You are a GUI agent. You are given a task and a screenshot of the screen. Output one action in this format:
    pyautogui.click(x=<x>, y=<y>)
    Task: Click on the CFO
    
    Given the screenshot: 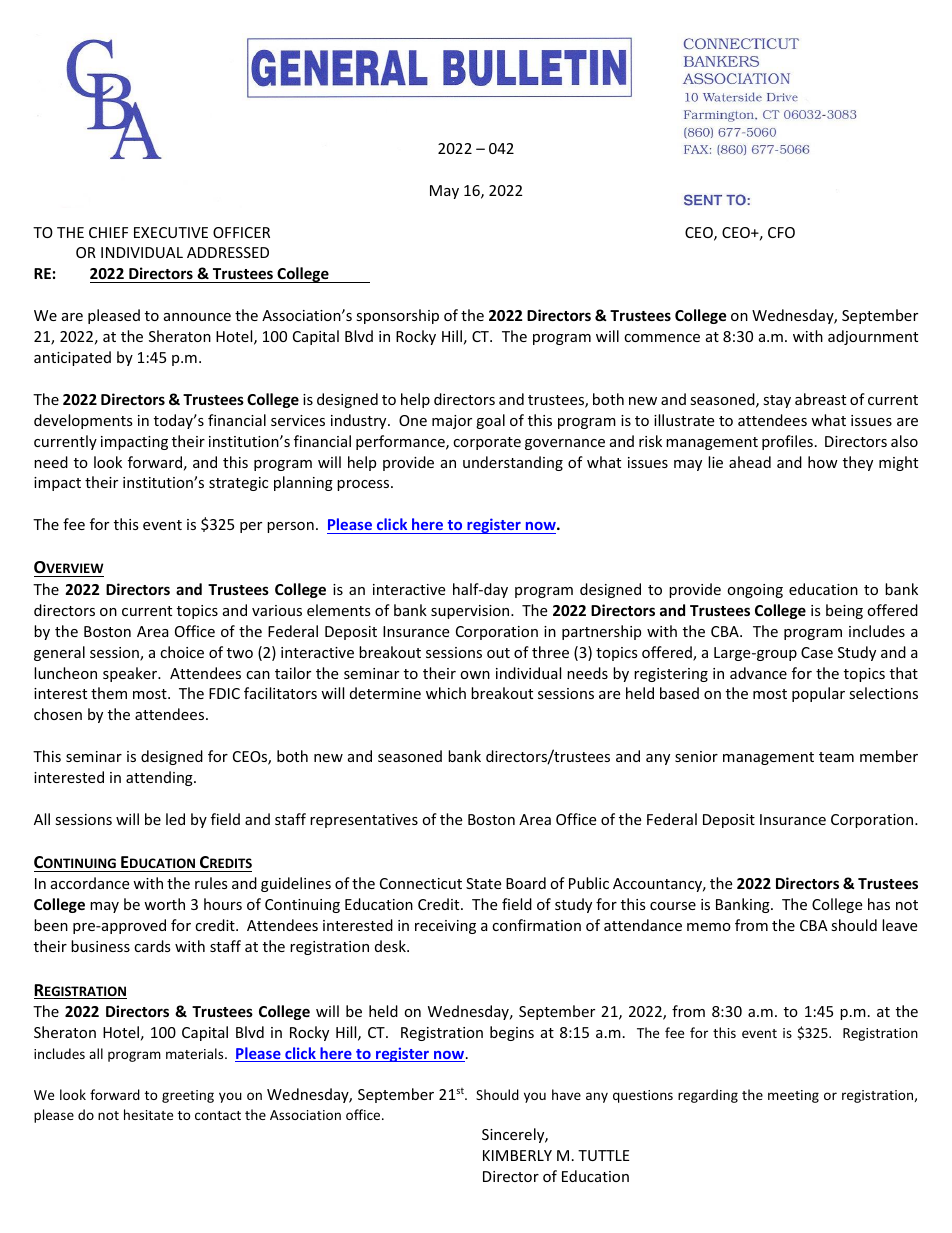 What is the action you would take?
    pyautogui.click(x=781, y=232)
